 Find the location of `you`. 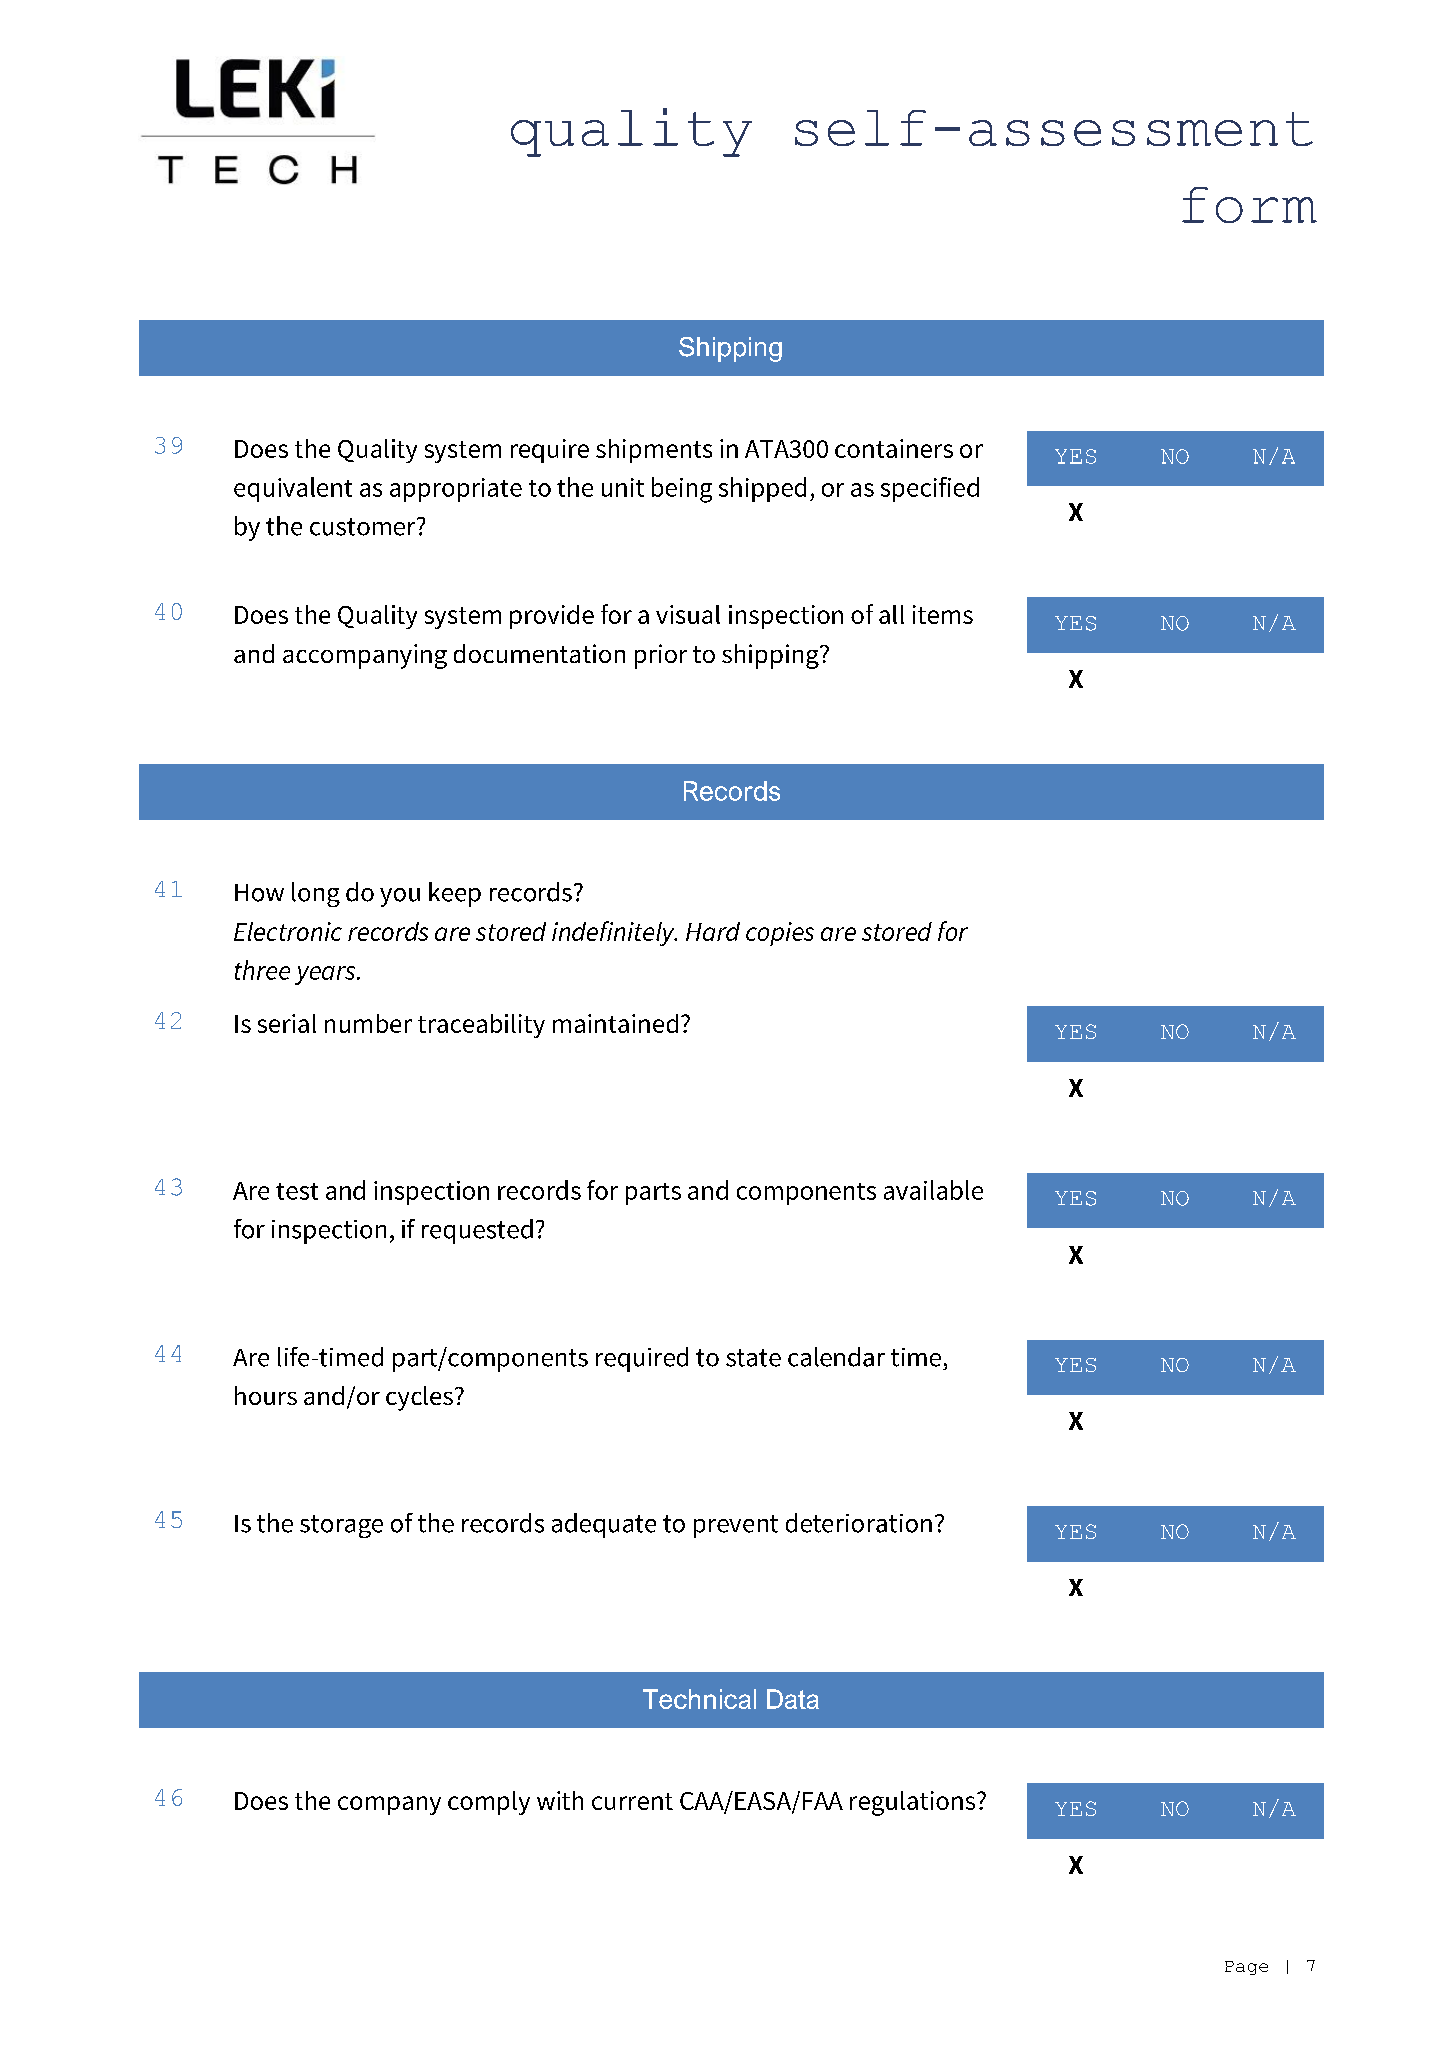

you is located at coordinates (400, 897).
